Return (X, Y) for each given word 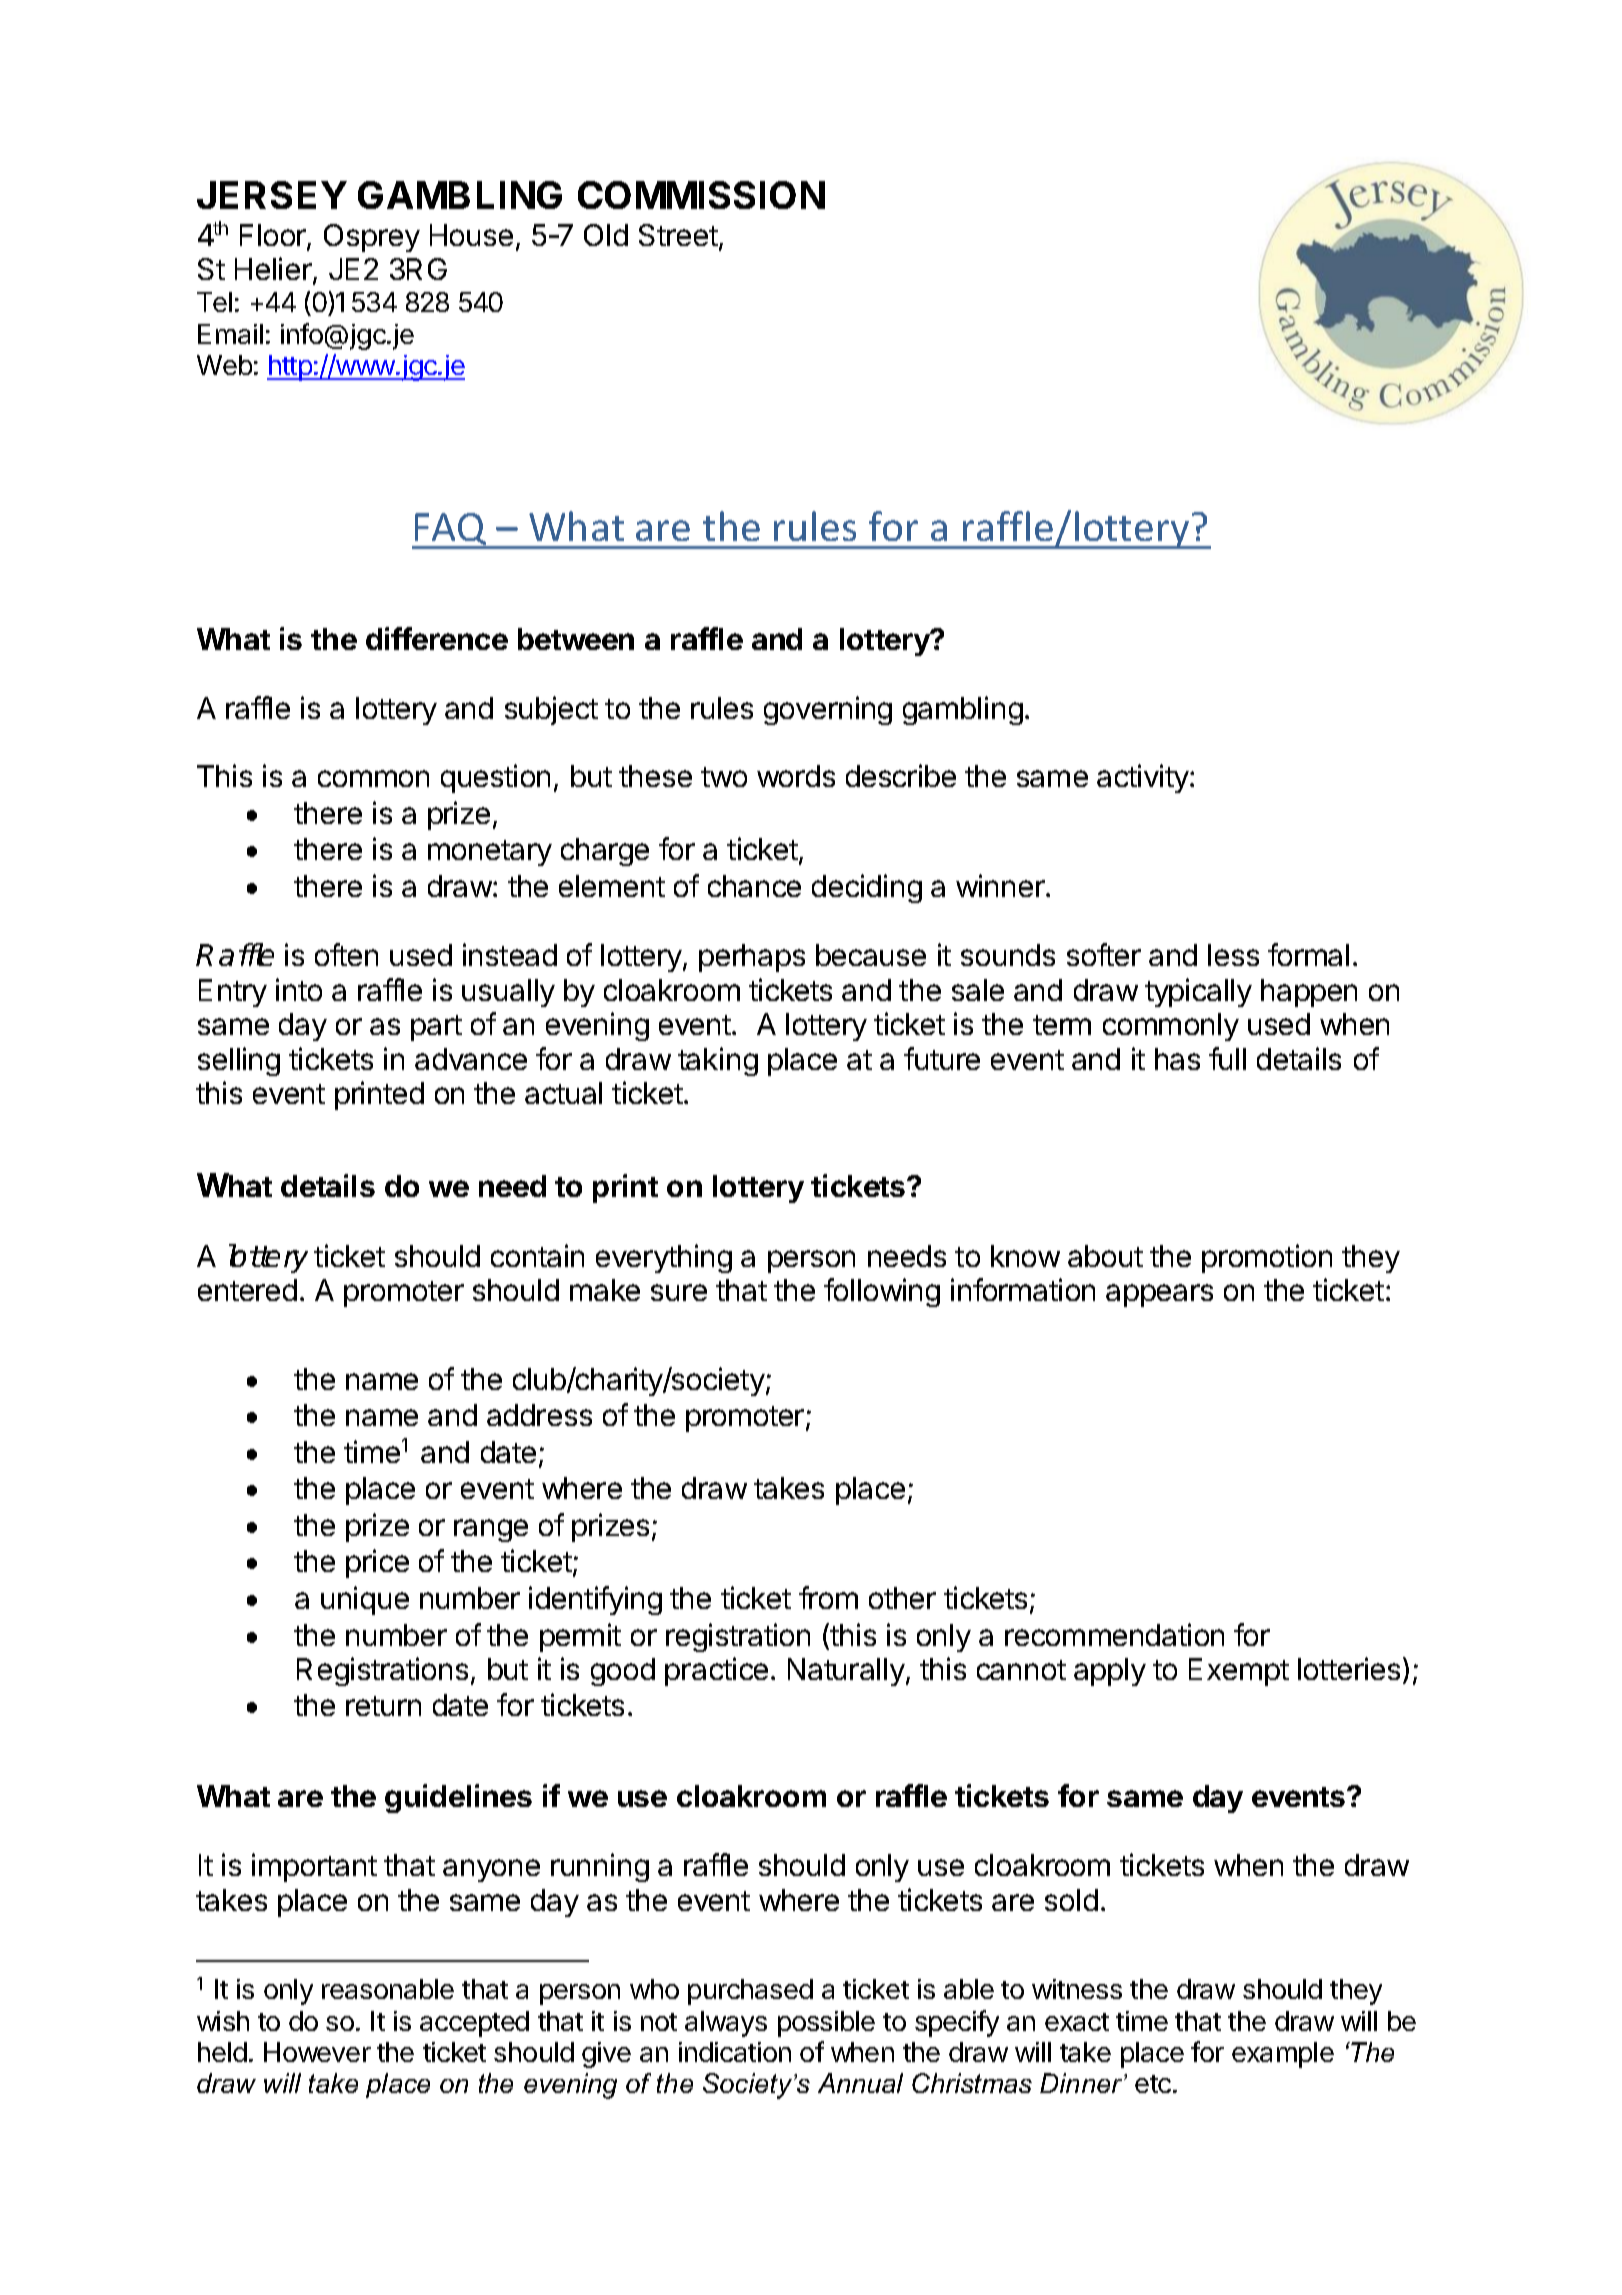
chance (754, 886)
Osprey (372, 238)
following (882, 1292)
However (317, 2052)
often (346, 954)
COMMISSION (701, 195)
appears (1159, 1295)
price (377, 1563)
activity (1144, 778)
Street (678, 235)
